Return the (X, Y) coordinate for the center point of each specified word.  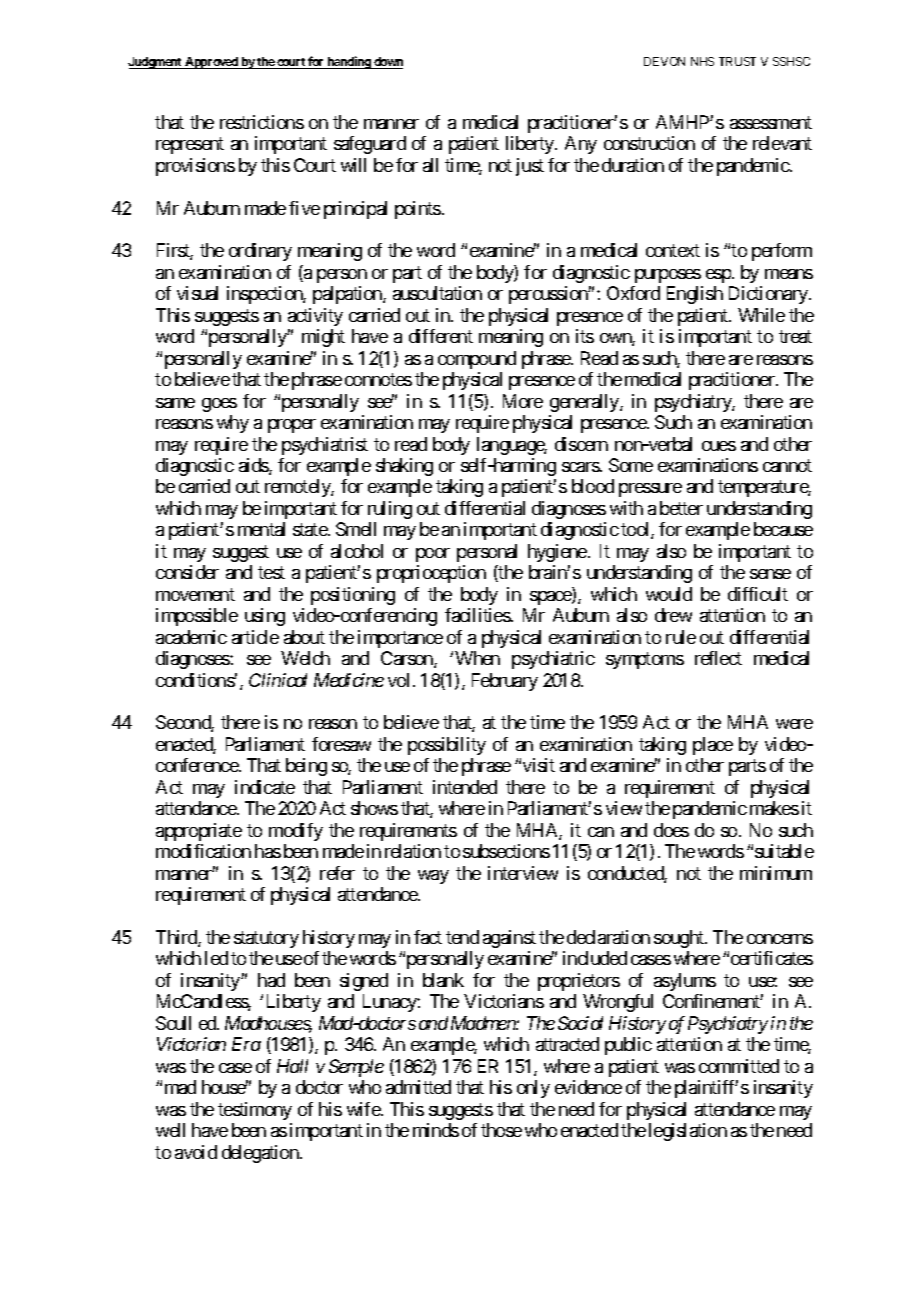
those (501, 1130)
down (387, 63)
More (523, 401)
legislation (688, 1132)
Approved (211, 63)
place (713, 746)
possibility (447, 746)
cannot (787, 465)
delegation (261, 1154)
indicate (265, 787)
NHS (702, 61)
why (233, 424)
